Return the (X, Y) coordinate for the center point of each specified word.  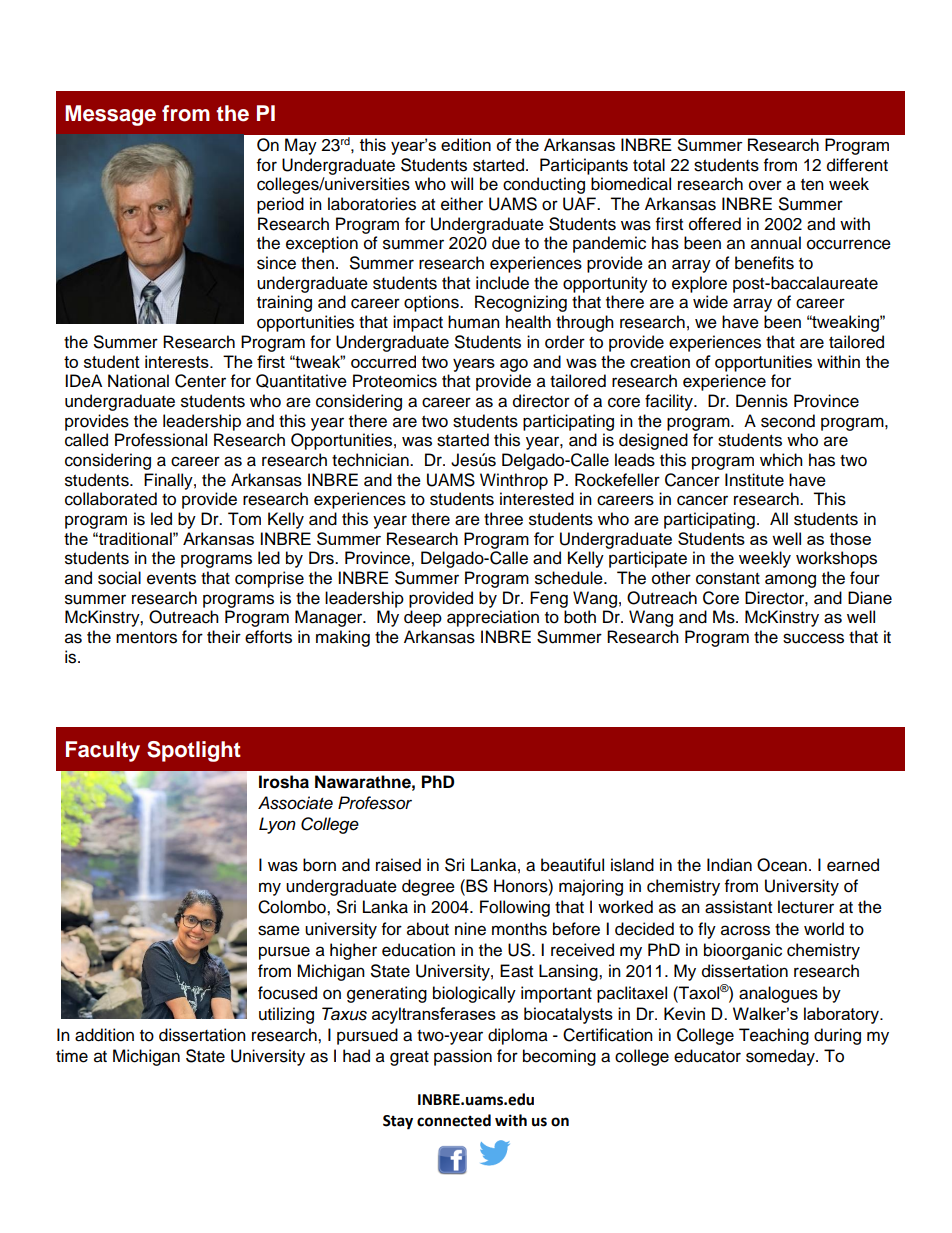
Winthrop (514, 481)
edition (466, 144)
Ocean (782, 865)
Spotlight (194, 751)
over (765, 185)
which (781, 460)
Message (110, 115)
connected (454, 1120)
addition (104, 1035)
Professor (375, 803)
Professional (161, 440)
